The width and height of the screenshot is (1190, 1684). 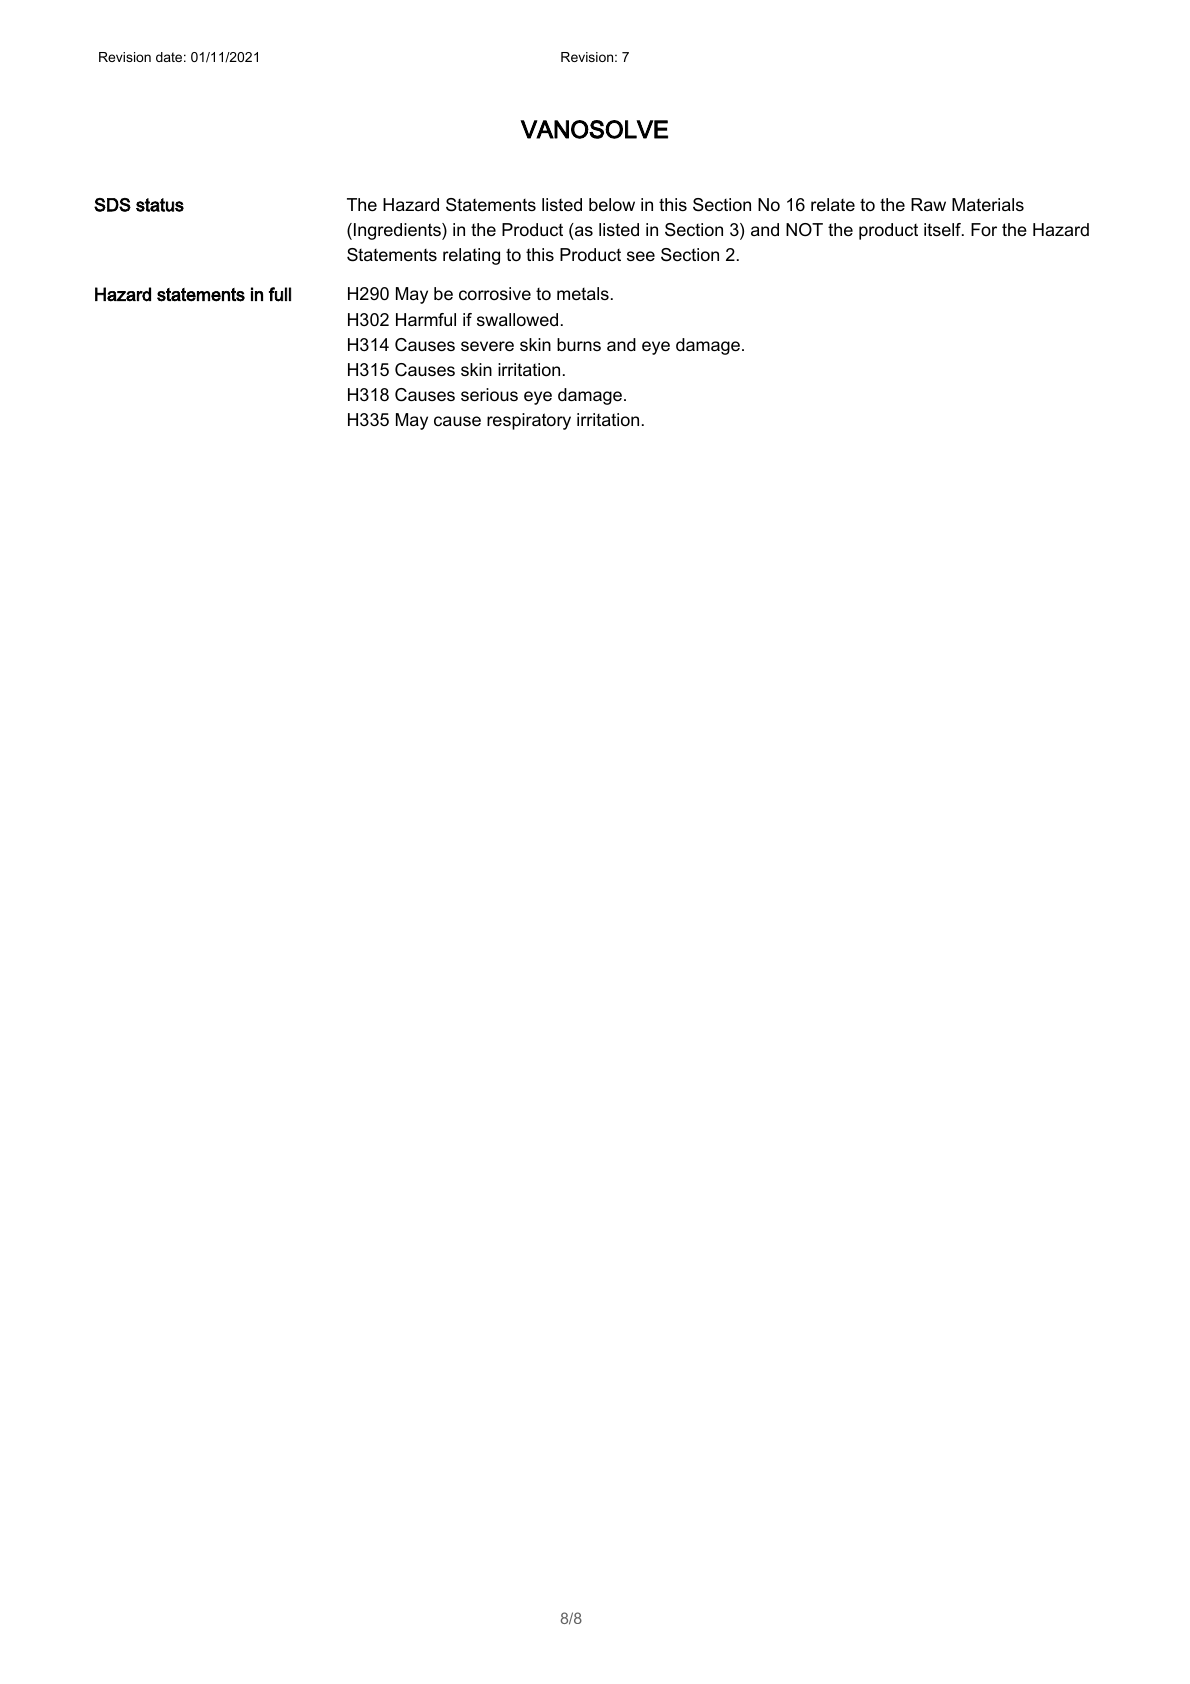 I want to click on Raw, so click(x=928, y=204).
